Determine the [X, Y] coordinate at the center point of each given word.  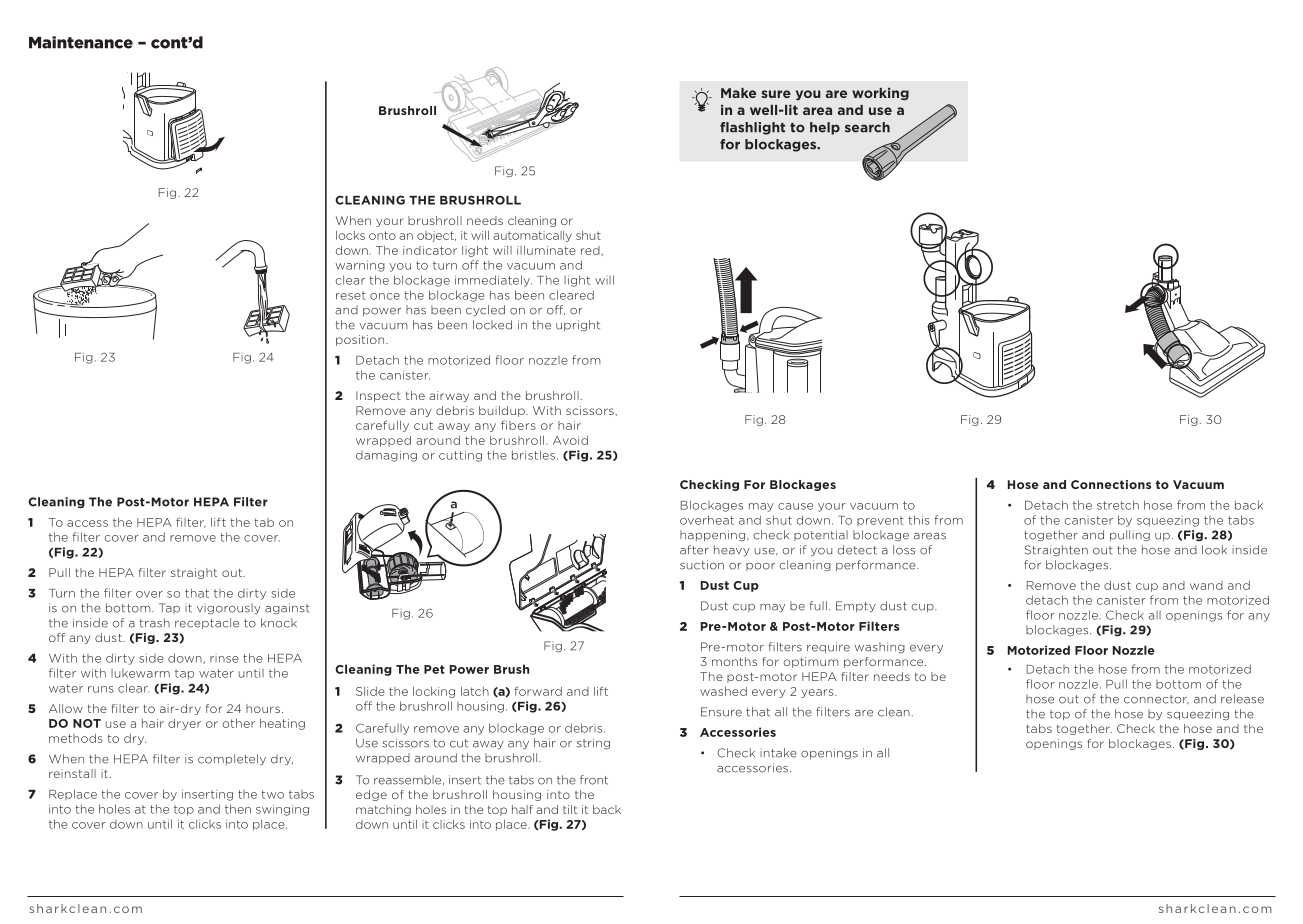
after [694, 550]
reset [351, 295]
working [880, 94]
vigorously [229, 609]
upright [578, 325]
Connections [1111, 484]
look [1214, 550]
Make [738, 93]
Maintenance [81, 42]
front [594, 780]
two [272, 794]
